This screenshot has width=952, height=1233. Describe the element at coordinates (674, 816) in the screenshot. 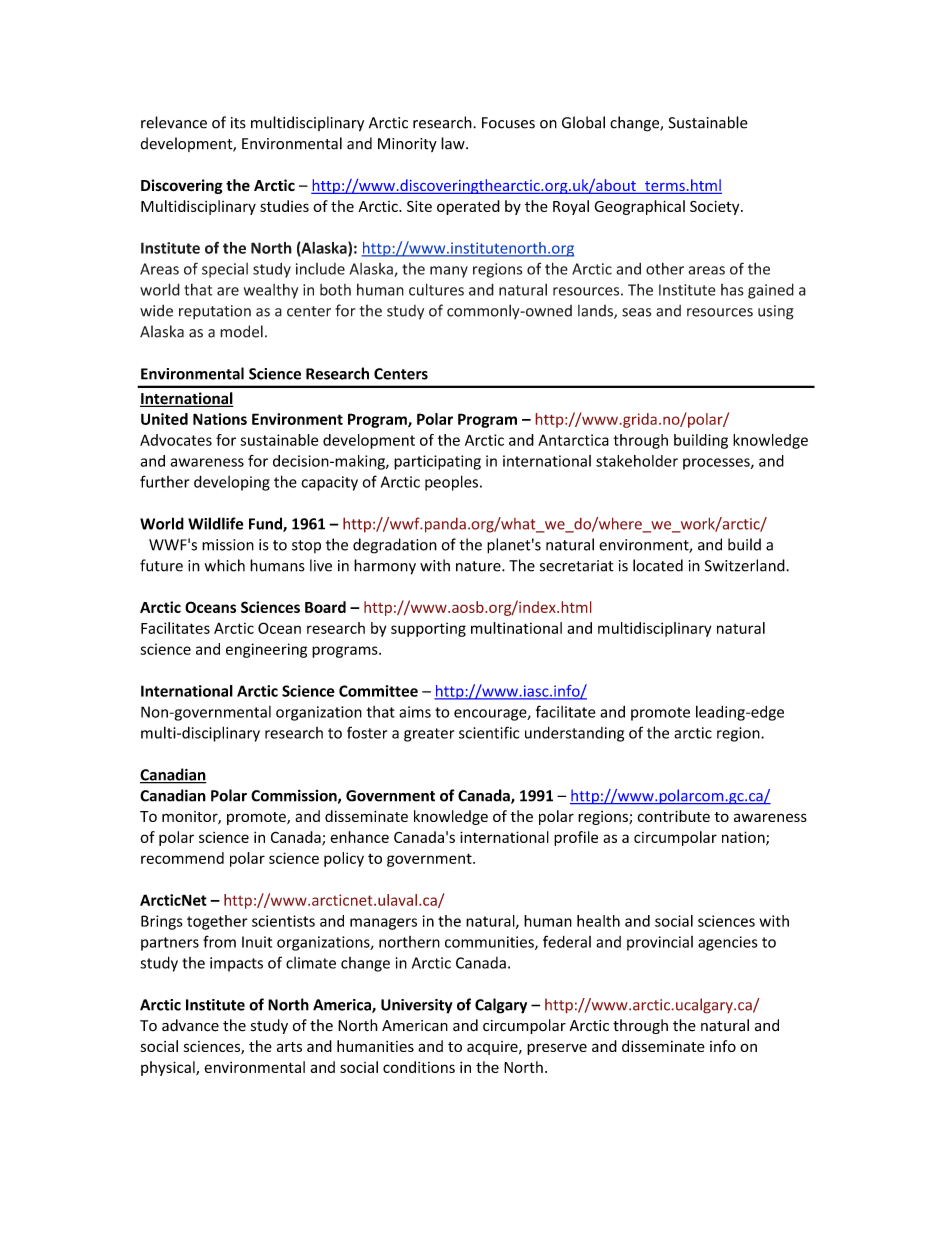

I see `contribute` at that location.
